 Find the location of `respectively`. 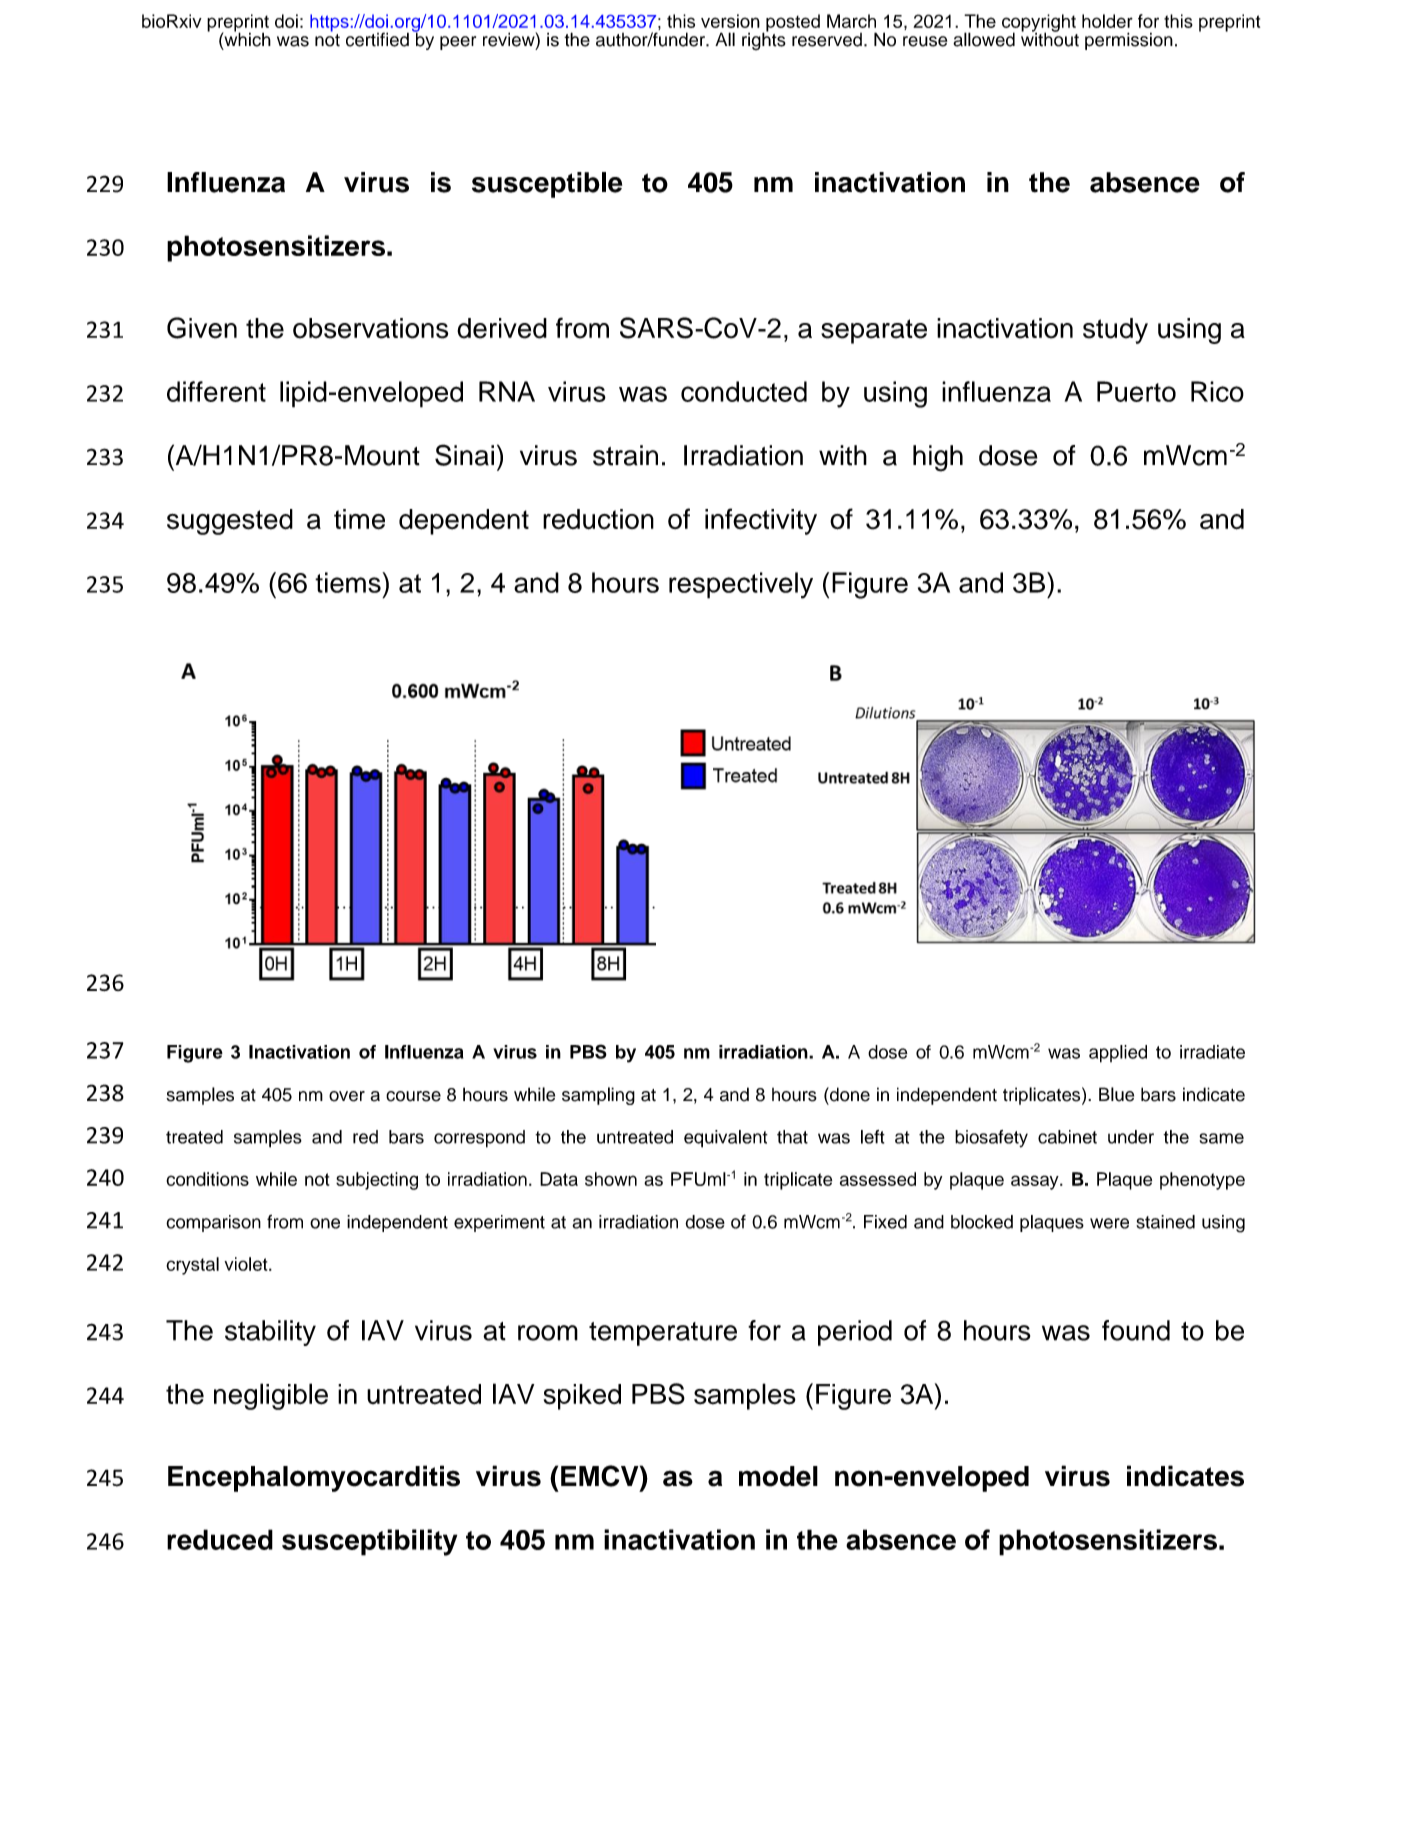

respectively is located at coordinates (741, 585).
